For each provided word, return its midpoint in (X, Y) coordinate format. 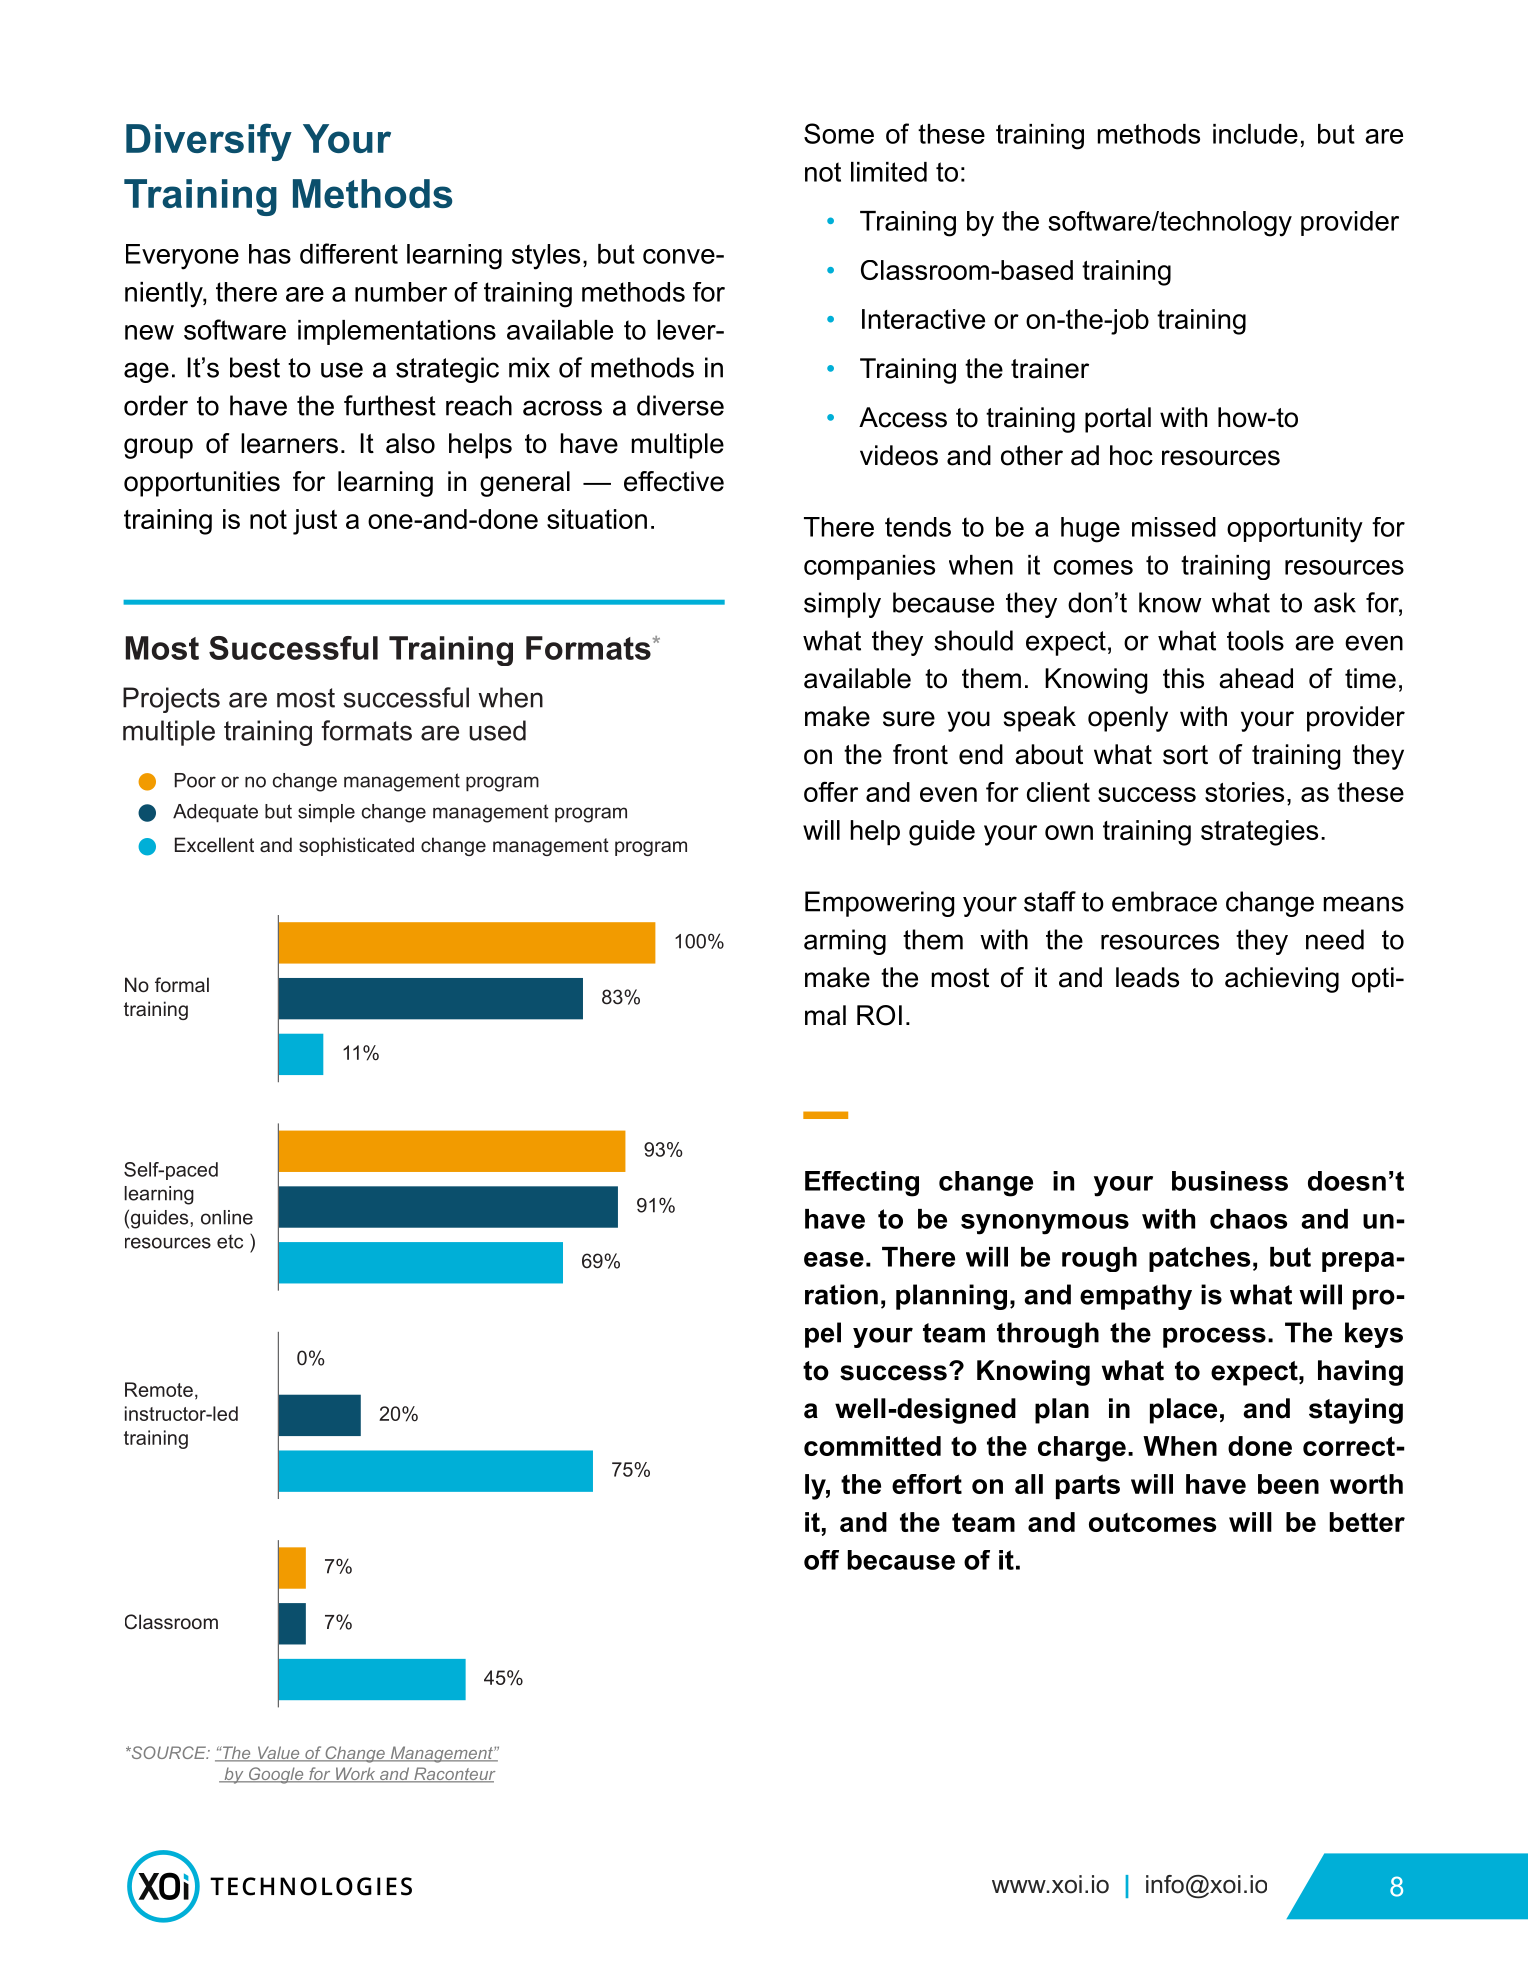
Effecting (862, 1184)
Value (278, 1754)
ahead (1256, 678)
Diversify (209, 142)
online (227, 1217)
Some (839, 133)
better (1367, 1522)
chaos (1248, 1219)
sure (909, 719)
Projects (171, 700)
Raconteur (453, 1775)
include (1255, 134)
